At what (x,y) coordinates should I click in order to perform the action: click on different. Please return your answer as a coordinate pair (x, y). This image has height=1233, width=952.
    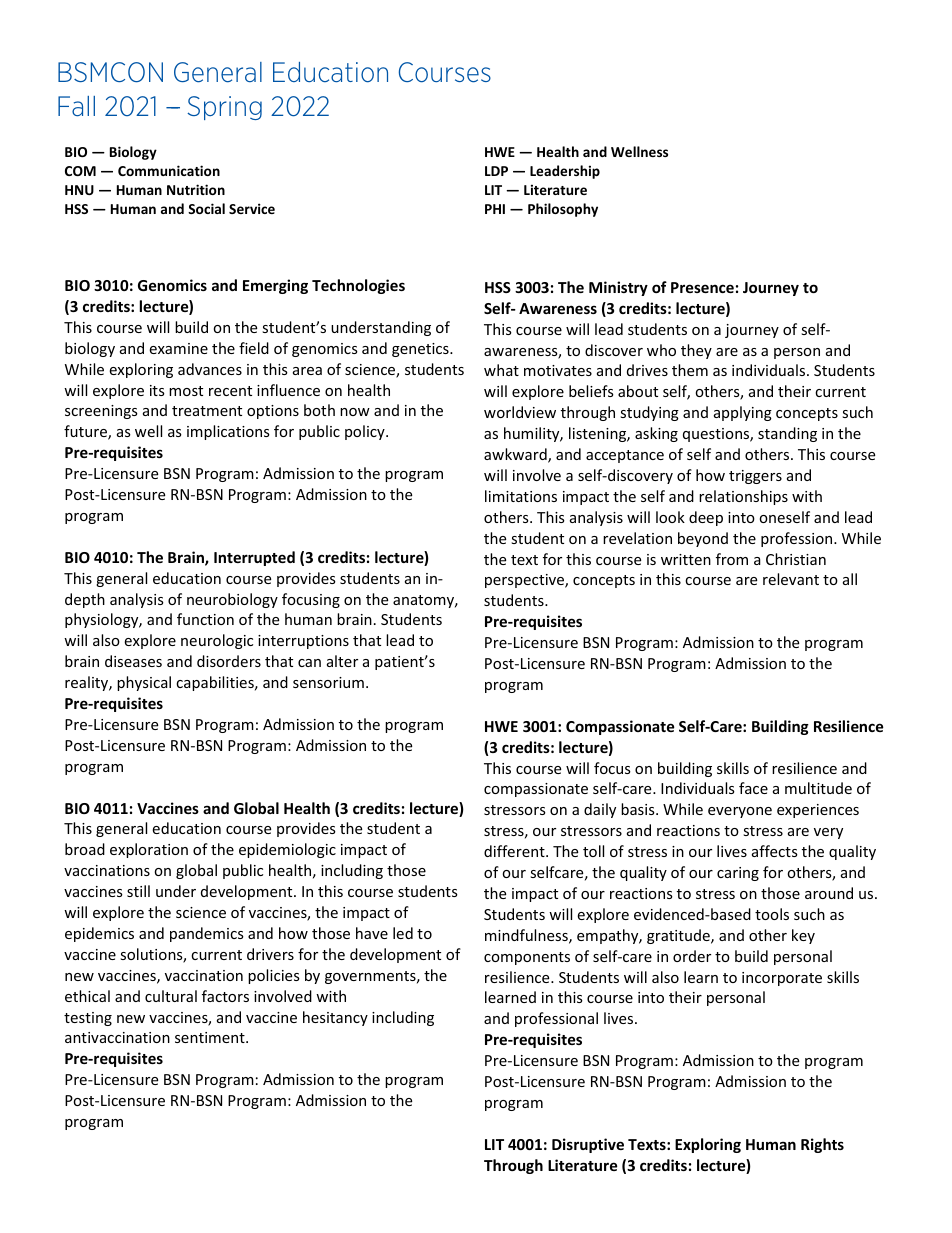
    Looking at the image, I should click on (515, 851).
